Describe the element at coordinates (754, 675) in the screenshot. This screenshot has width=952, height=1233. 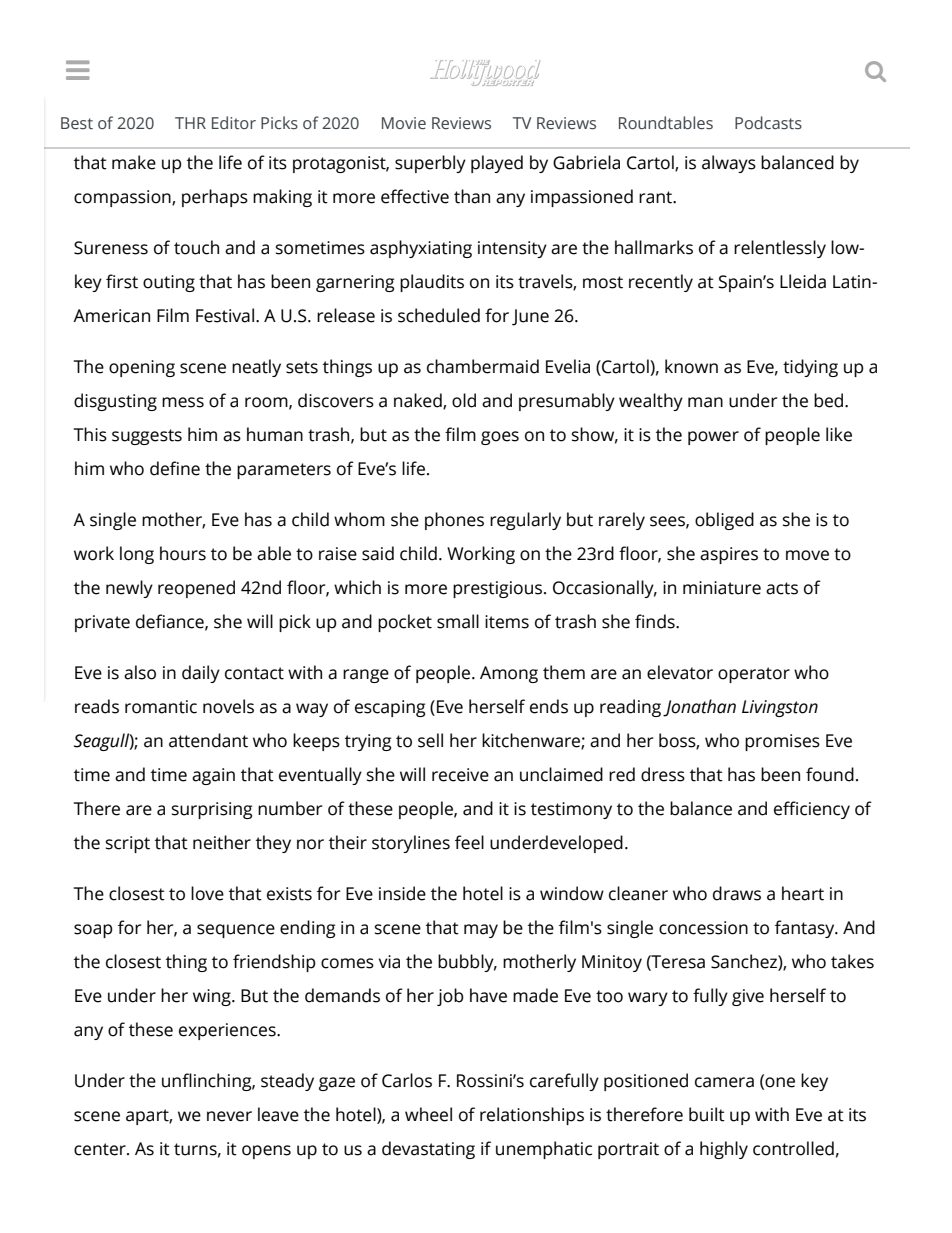
I see `operator` at that location.
